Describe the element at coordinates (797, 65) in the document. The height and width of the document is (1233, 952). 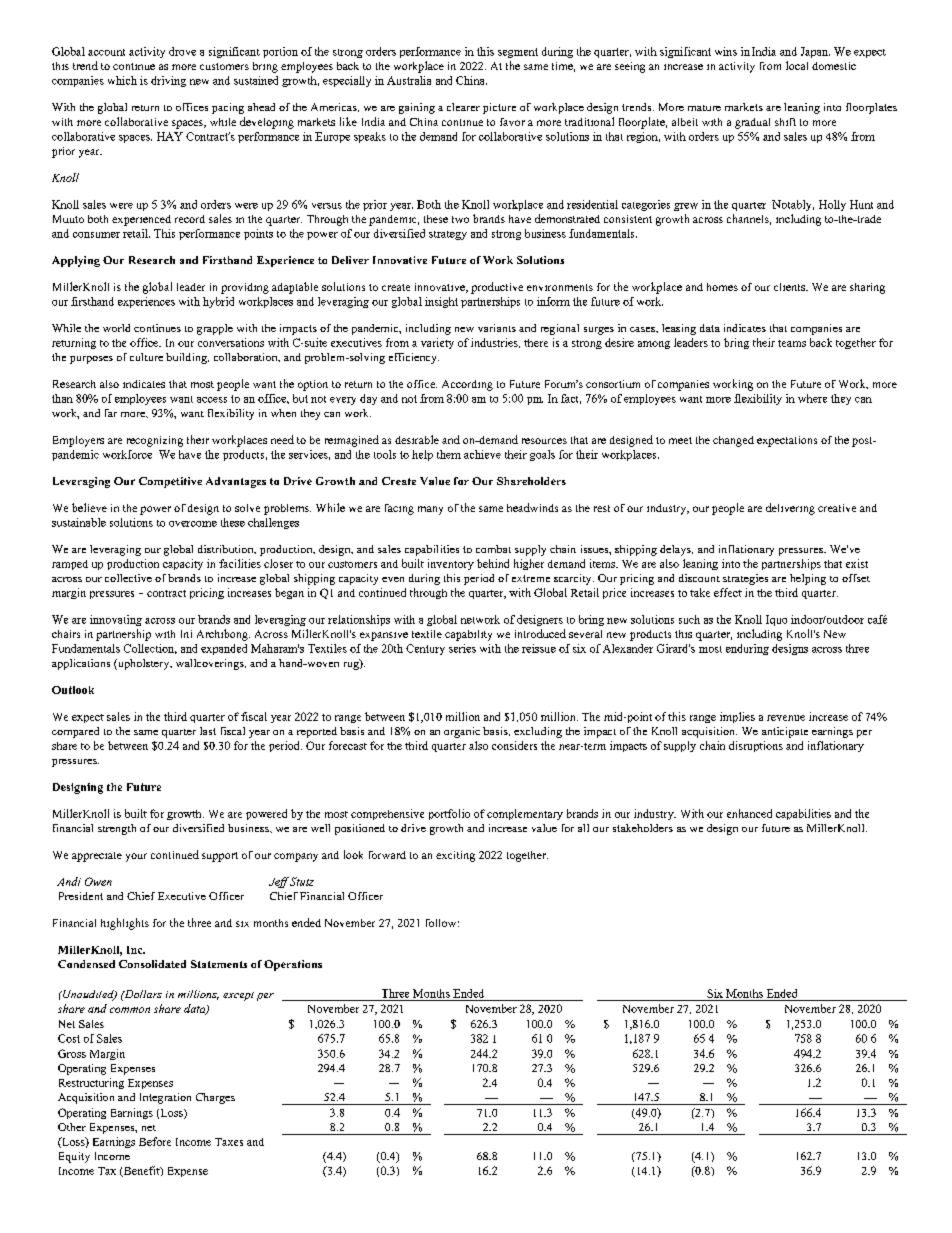
I see `local` at that location.
